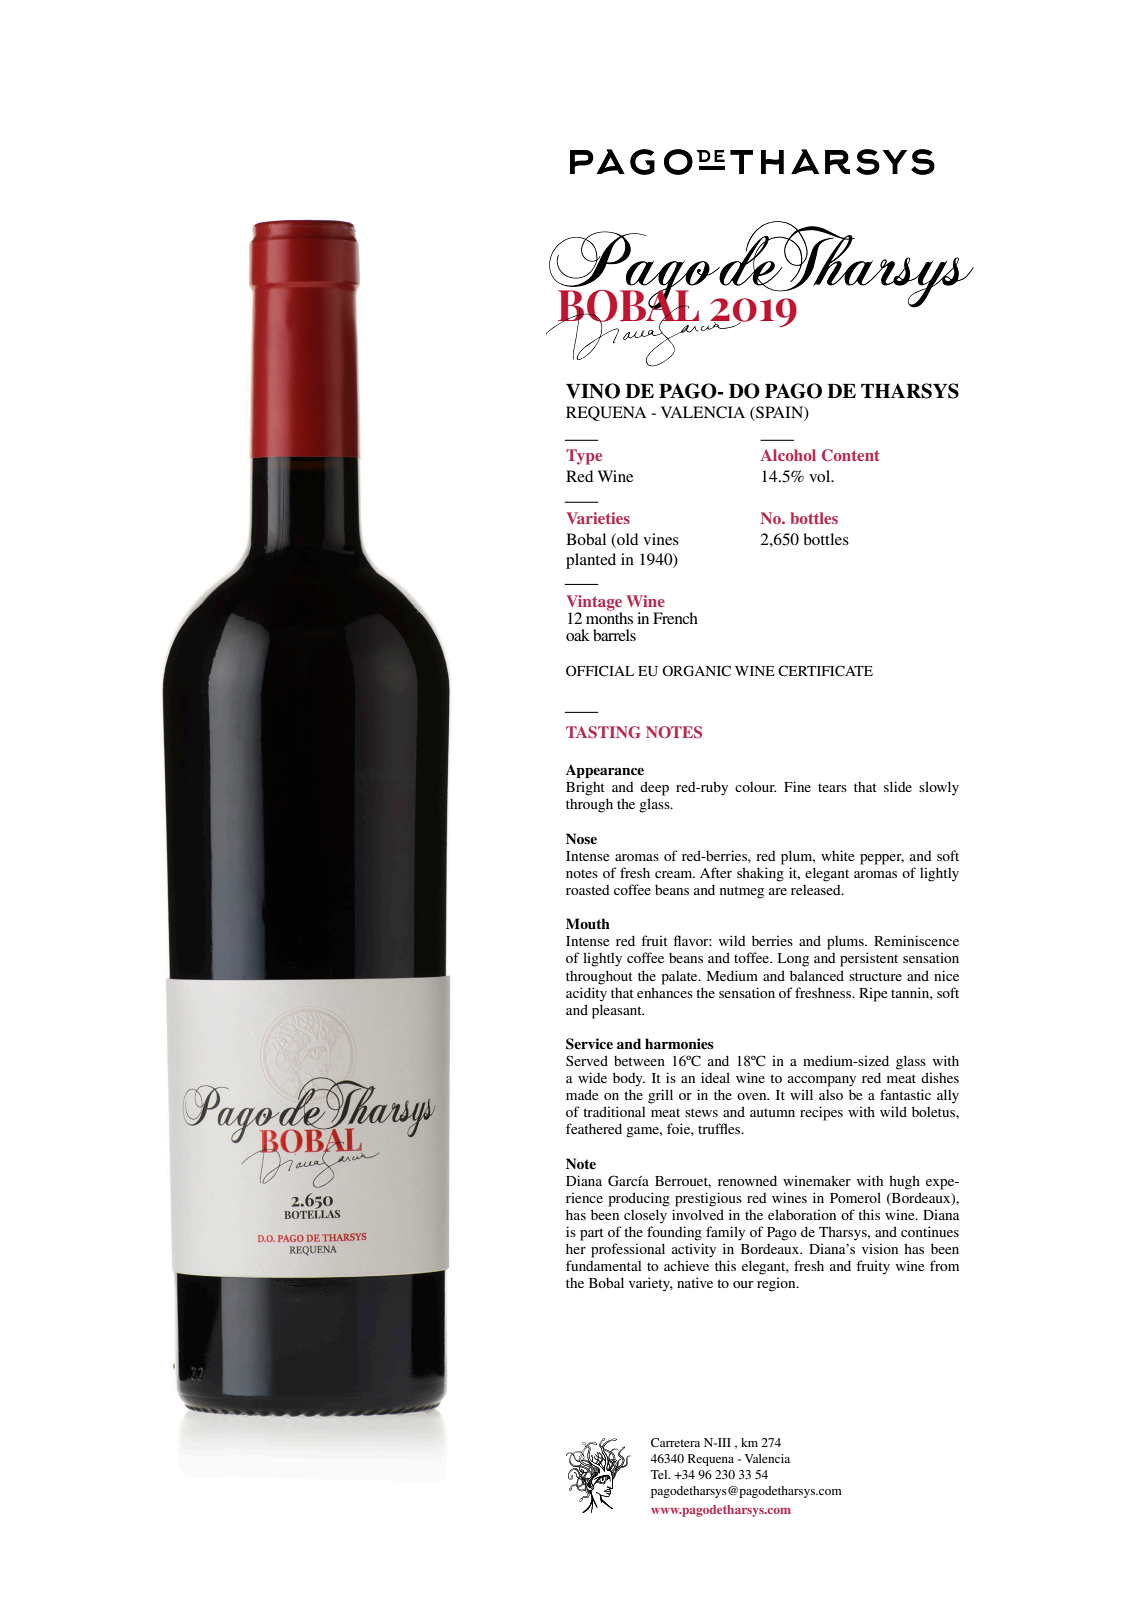  Describe the element at coordinates (593, 391) in the image. I see `VINO` at that location.
